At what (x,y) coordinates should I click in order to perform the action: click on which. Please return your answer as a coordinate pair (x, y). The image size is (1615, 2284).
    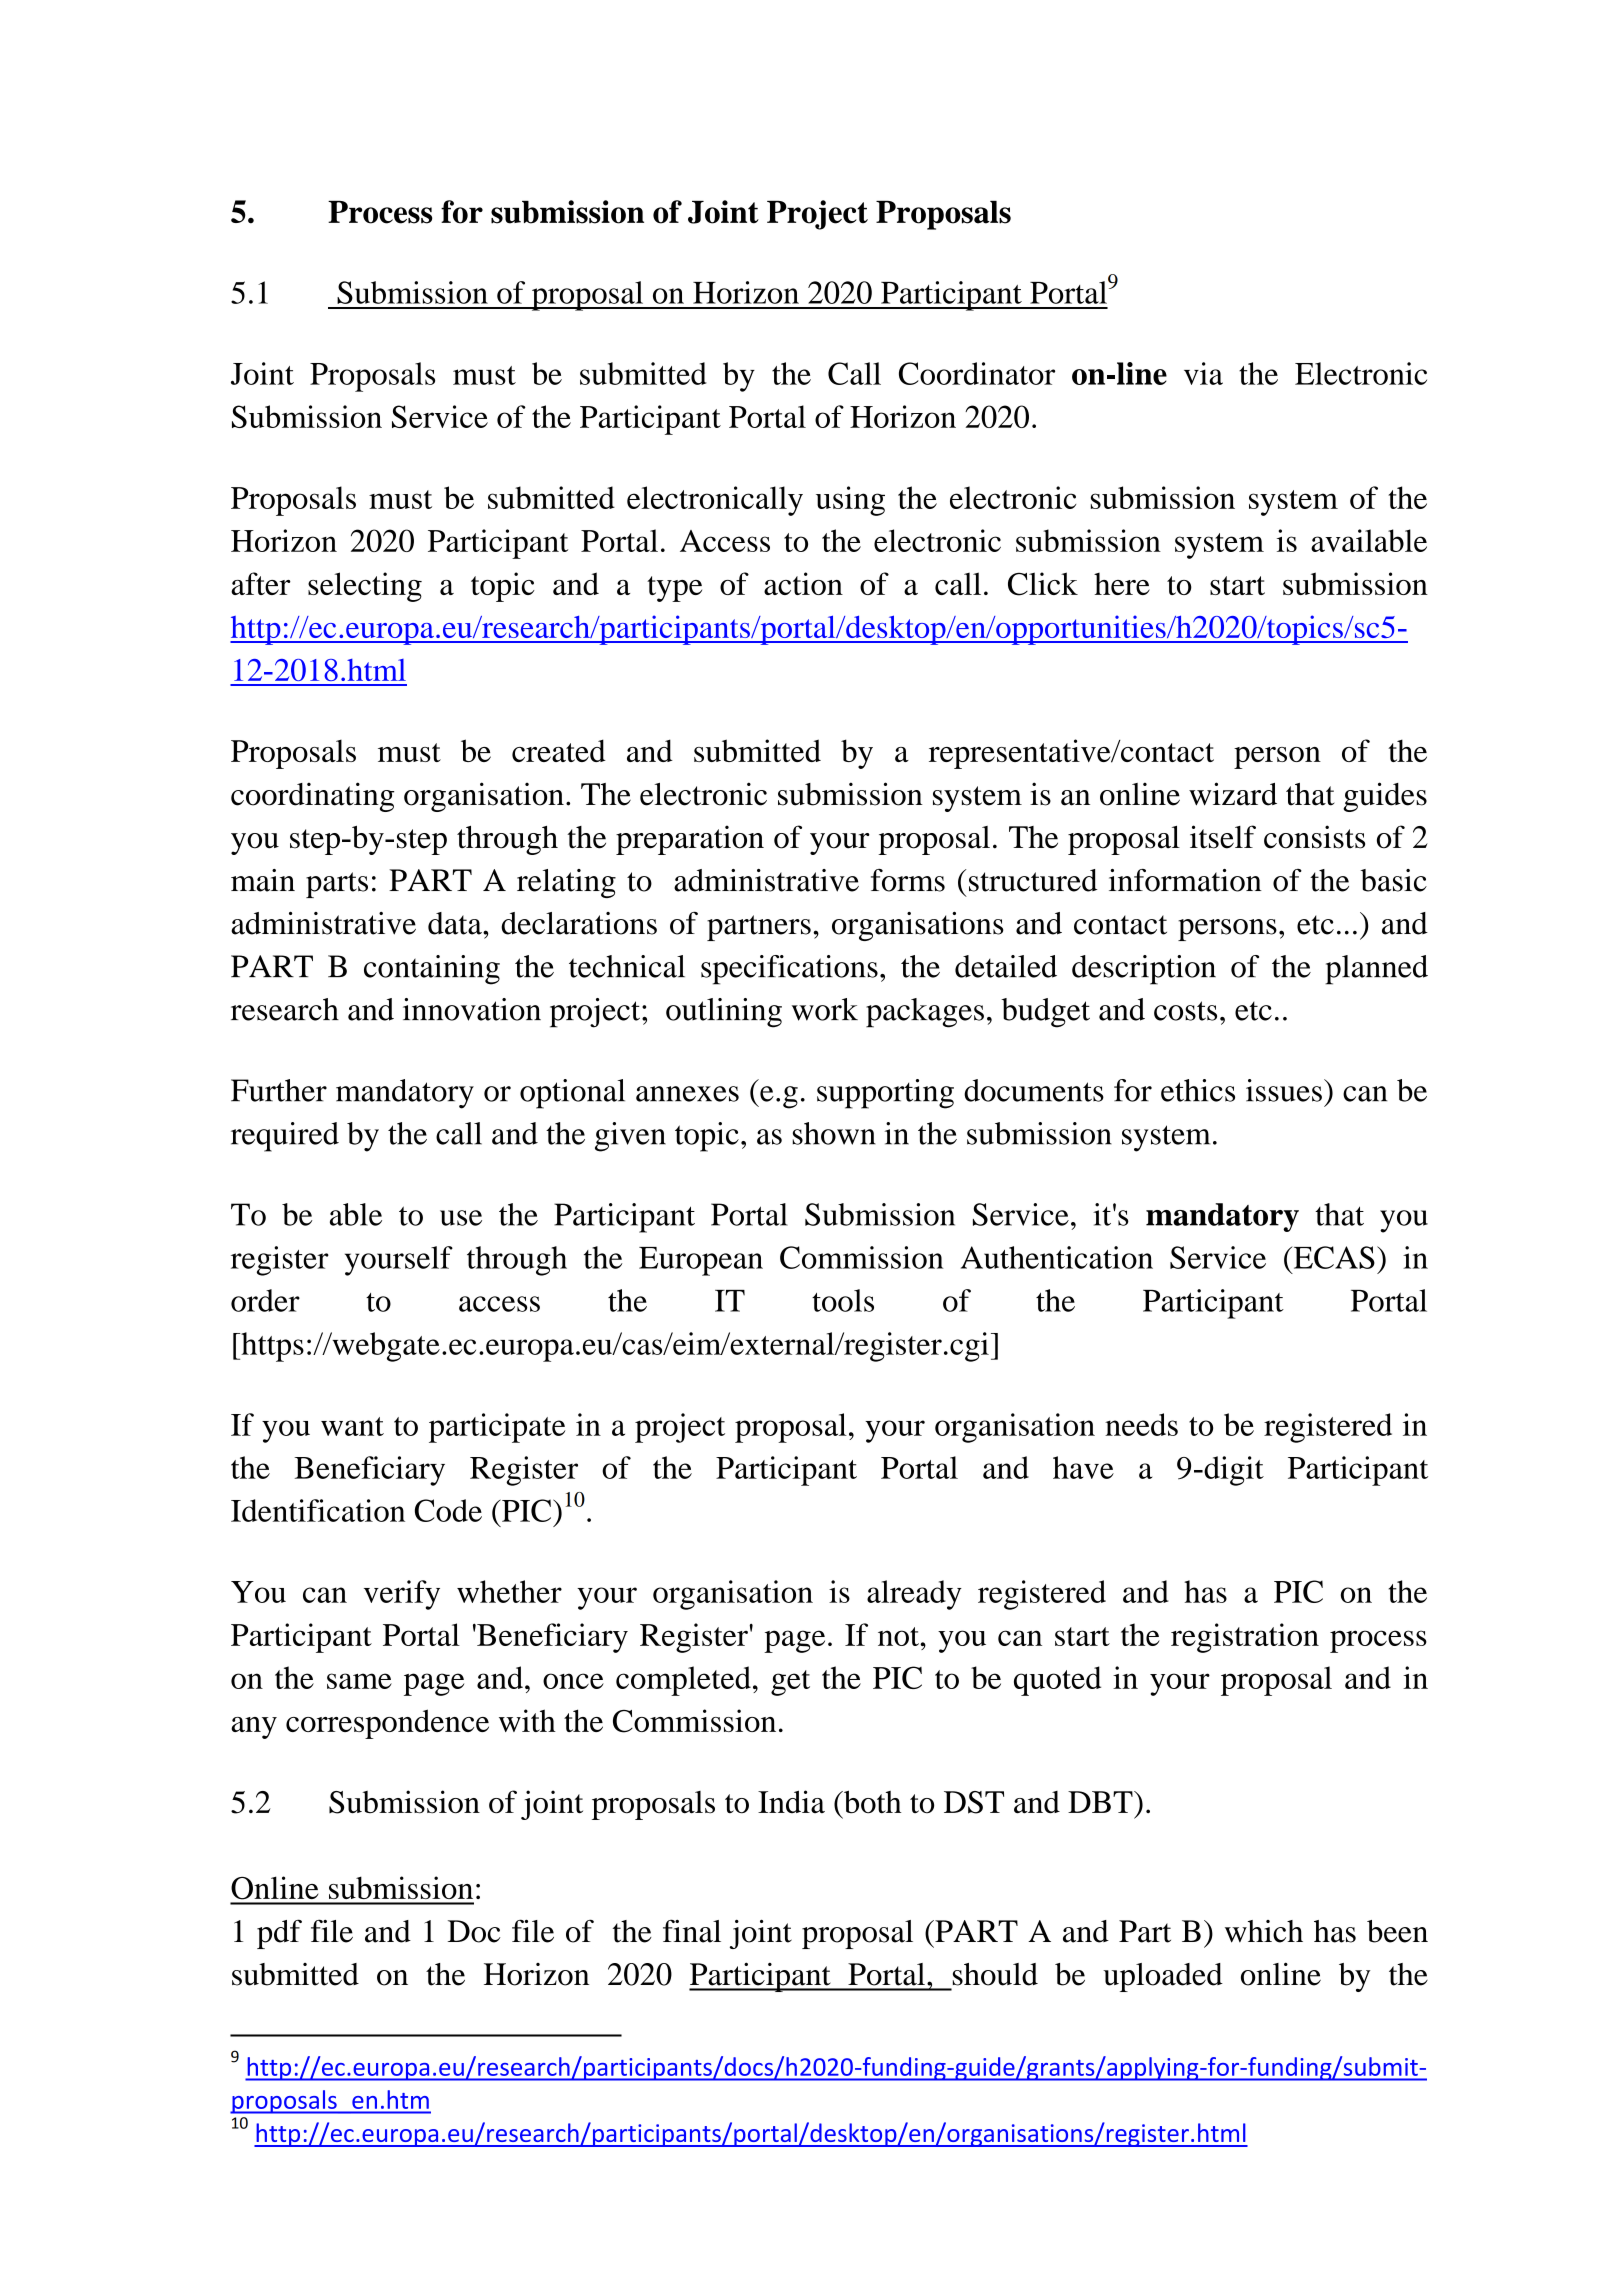
    Looking at the image, I should click on (1264, 1931).
